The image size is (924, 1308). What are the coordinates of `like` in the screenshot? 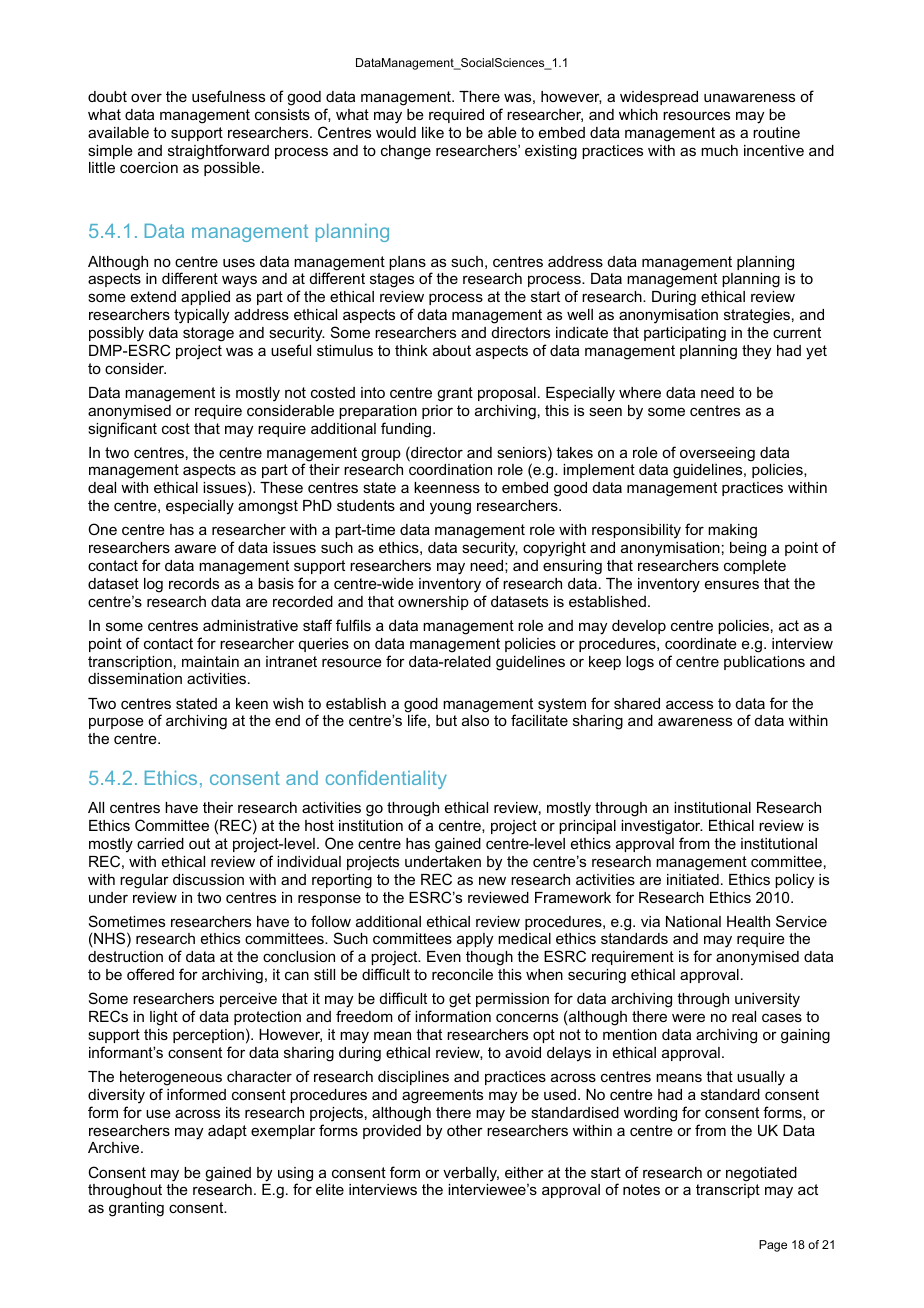 It's located at (433, 132).
